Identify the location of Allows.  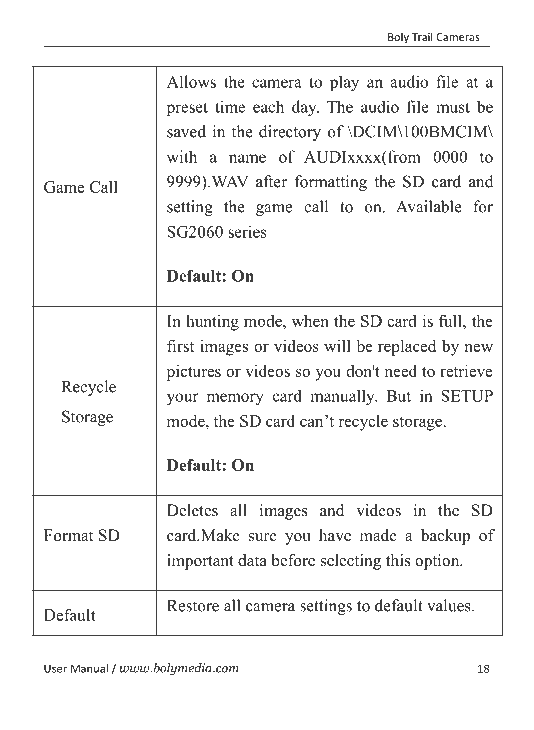
(191, 81).
